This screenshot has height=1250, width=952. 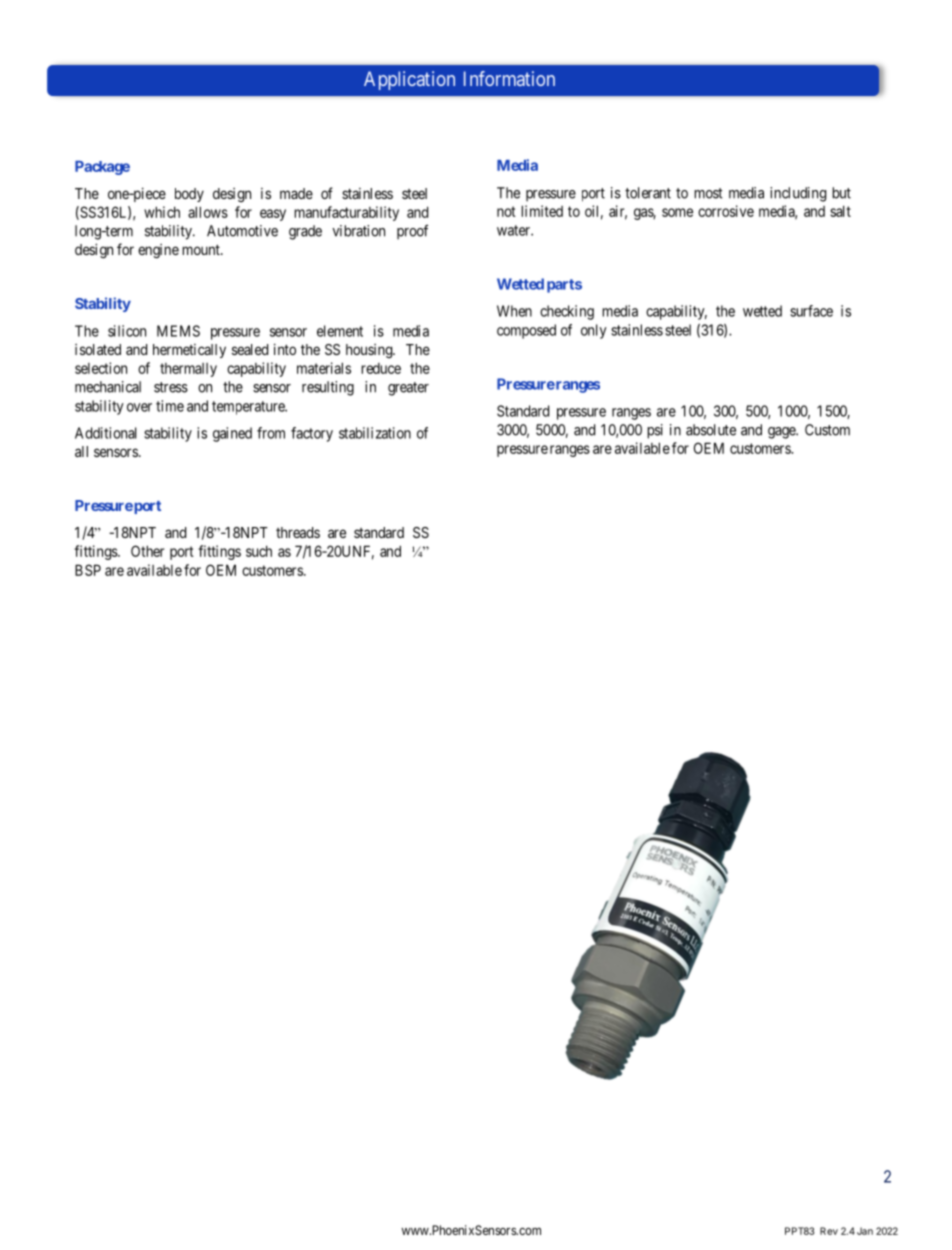 What do you see at coordinates (147, 551) in the screenshot?
I see `Other` at bounding box center [147, 551].
